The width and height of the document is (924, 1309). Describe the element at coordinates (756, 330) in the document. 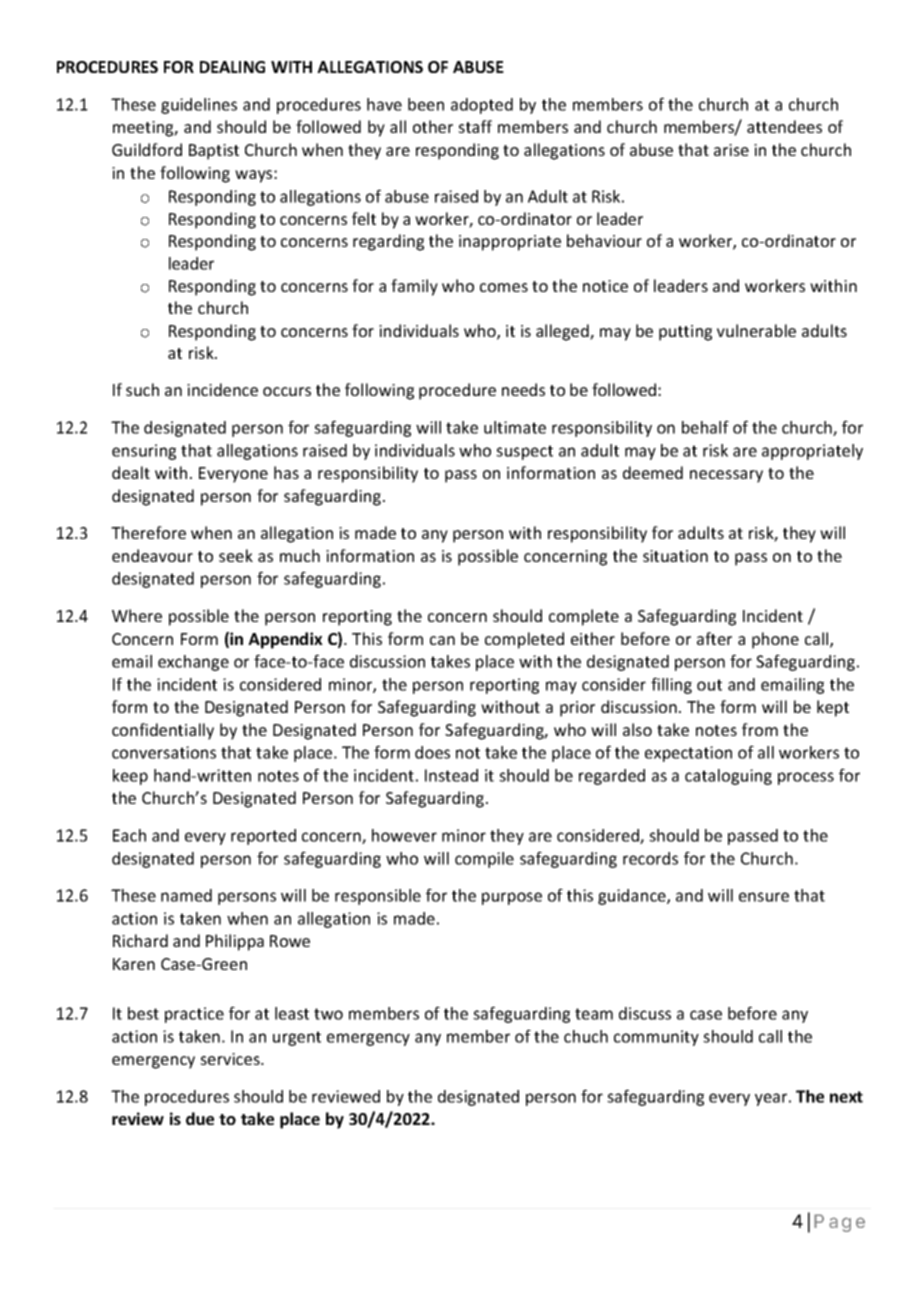

I see `vulnerable` at that location.
